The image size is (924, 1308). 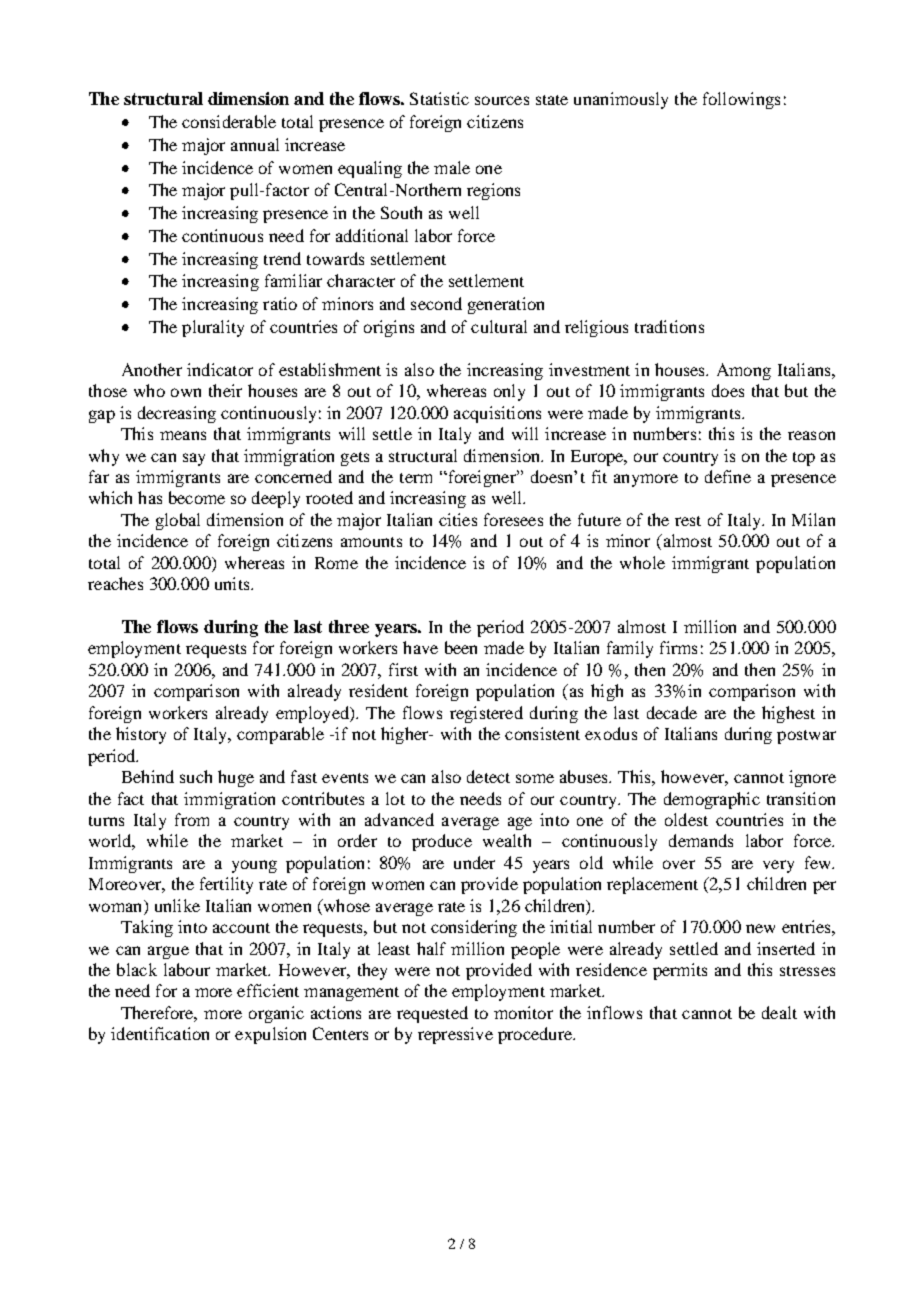 What do you see at coordinates (439, 98) in the screenshot?
I see `Statistic` at bounding box center [439, 98].
